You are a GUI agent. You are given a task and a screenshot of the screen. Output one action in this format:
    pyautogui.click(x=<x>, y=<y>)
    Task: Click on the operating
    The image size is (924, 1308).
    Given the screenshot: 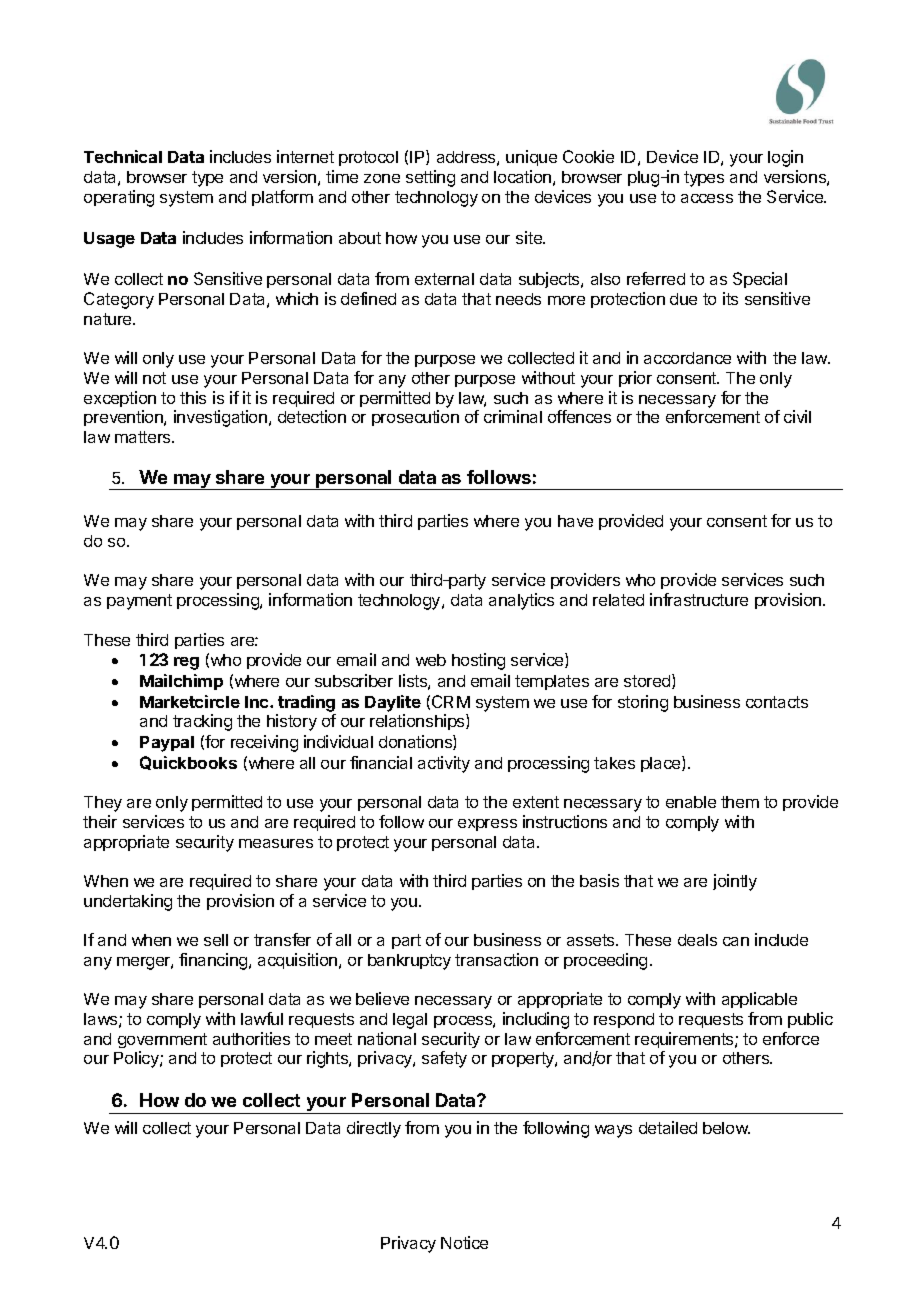 What is the action you would take?
    pyautogui.click(x=119, y=198)
